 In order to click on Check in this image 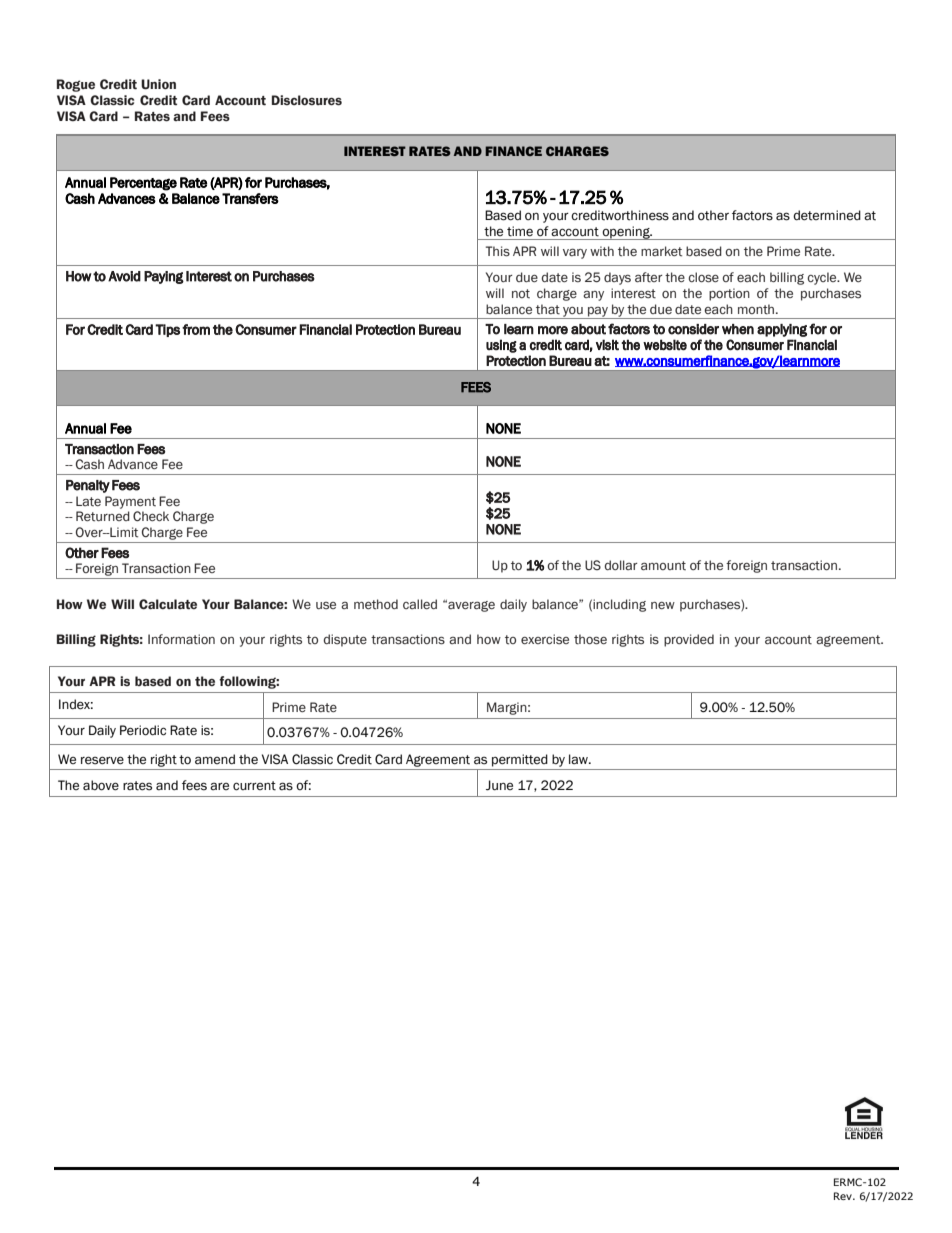, I will do `click(151, 516)`.
